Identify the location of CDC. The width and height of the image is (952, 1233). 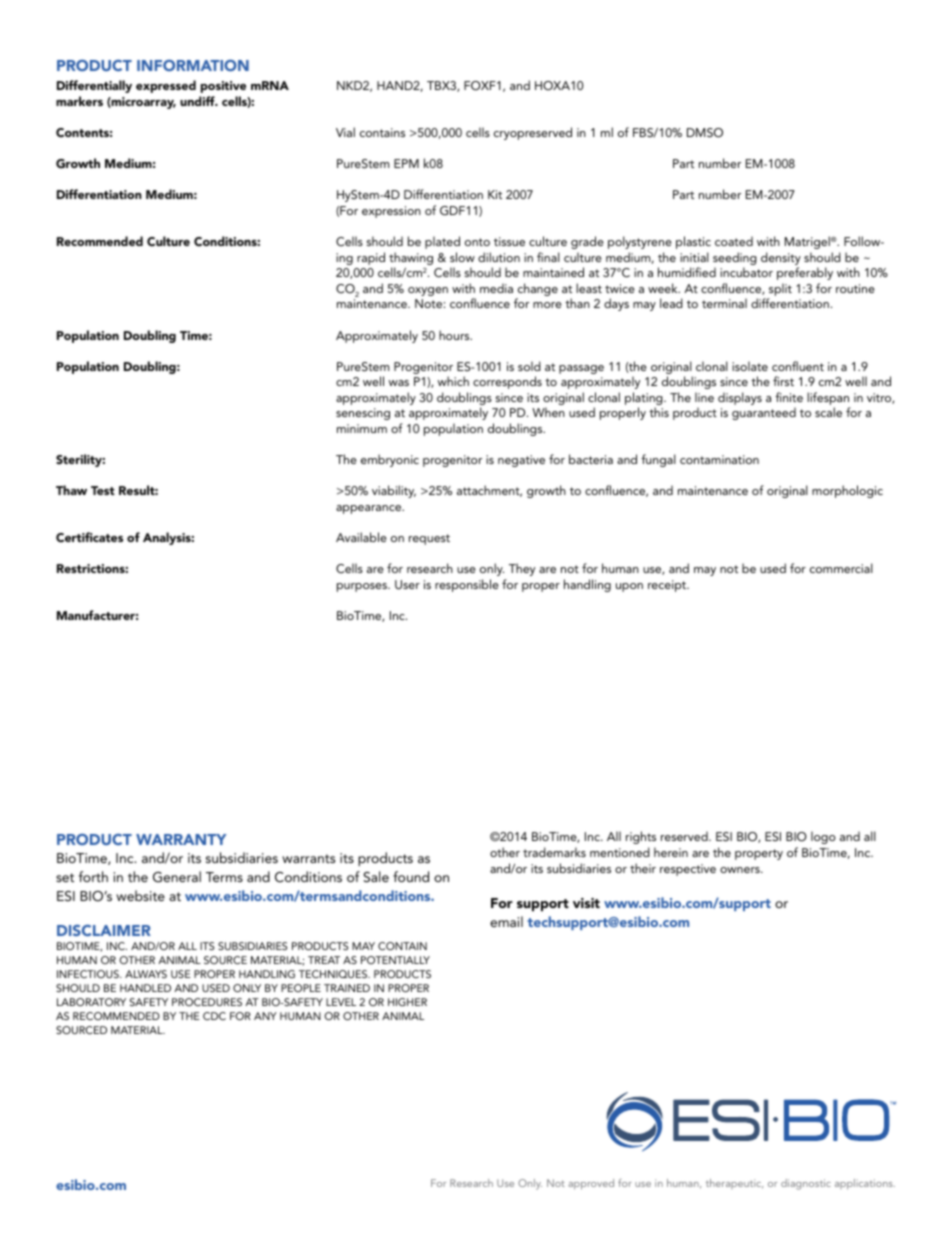
(214, 1016).
